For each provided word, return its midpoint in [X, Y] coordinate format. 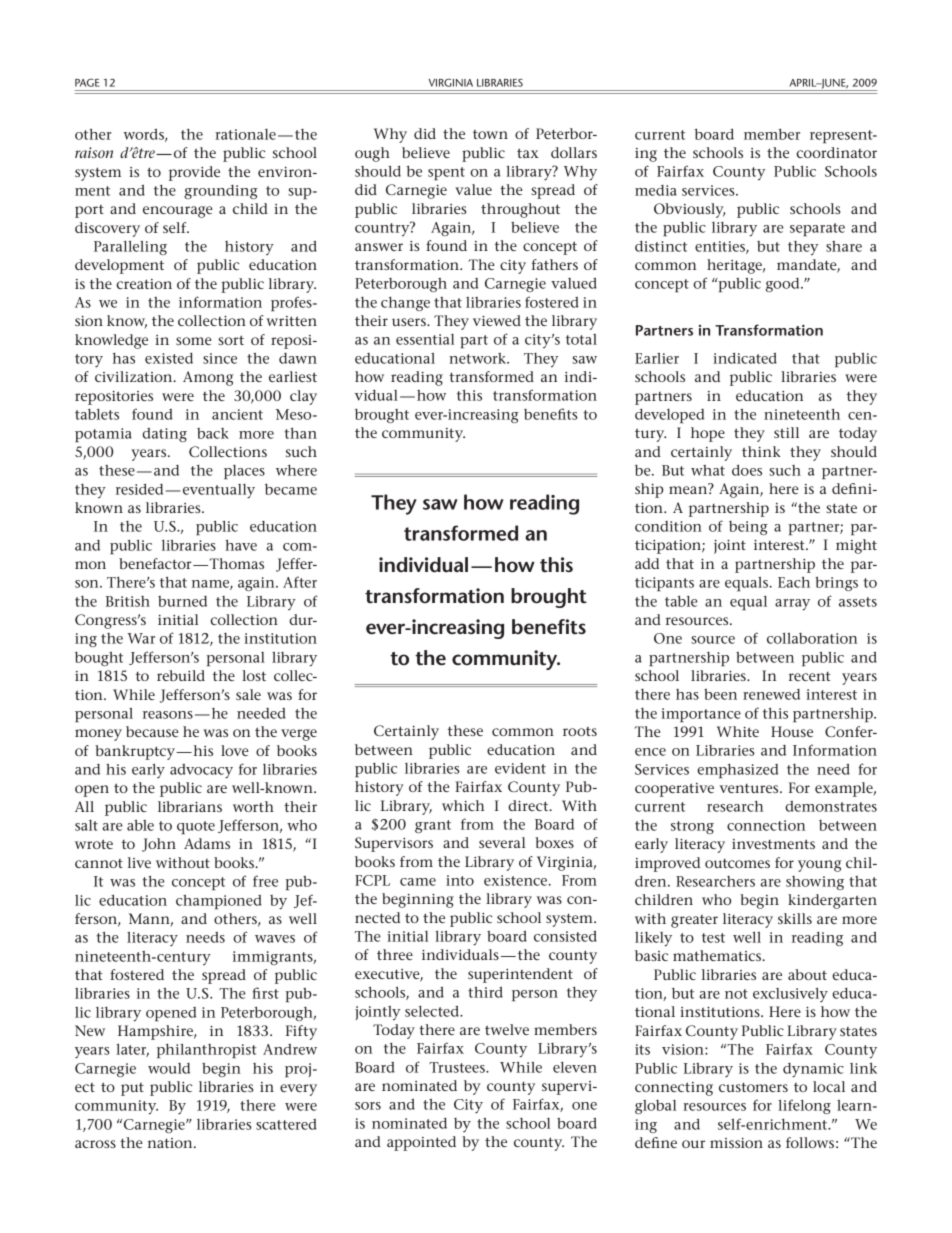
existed [169, 358]
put [132, 1089]
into [460, 880]
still [786, 432]
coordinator [836, 152]
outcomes [737, 863]
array [792, 604]
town [490, 134]
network [478, 358]
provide [194, 173]
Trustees [458, 1067]
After [300, 582]
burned [182, 601]
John [159, 845]
